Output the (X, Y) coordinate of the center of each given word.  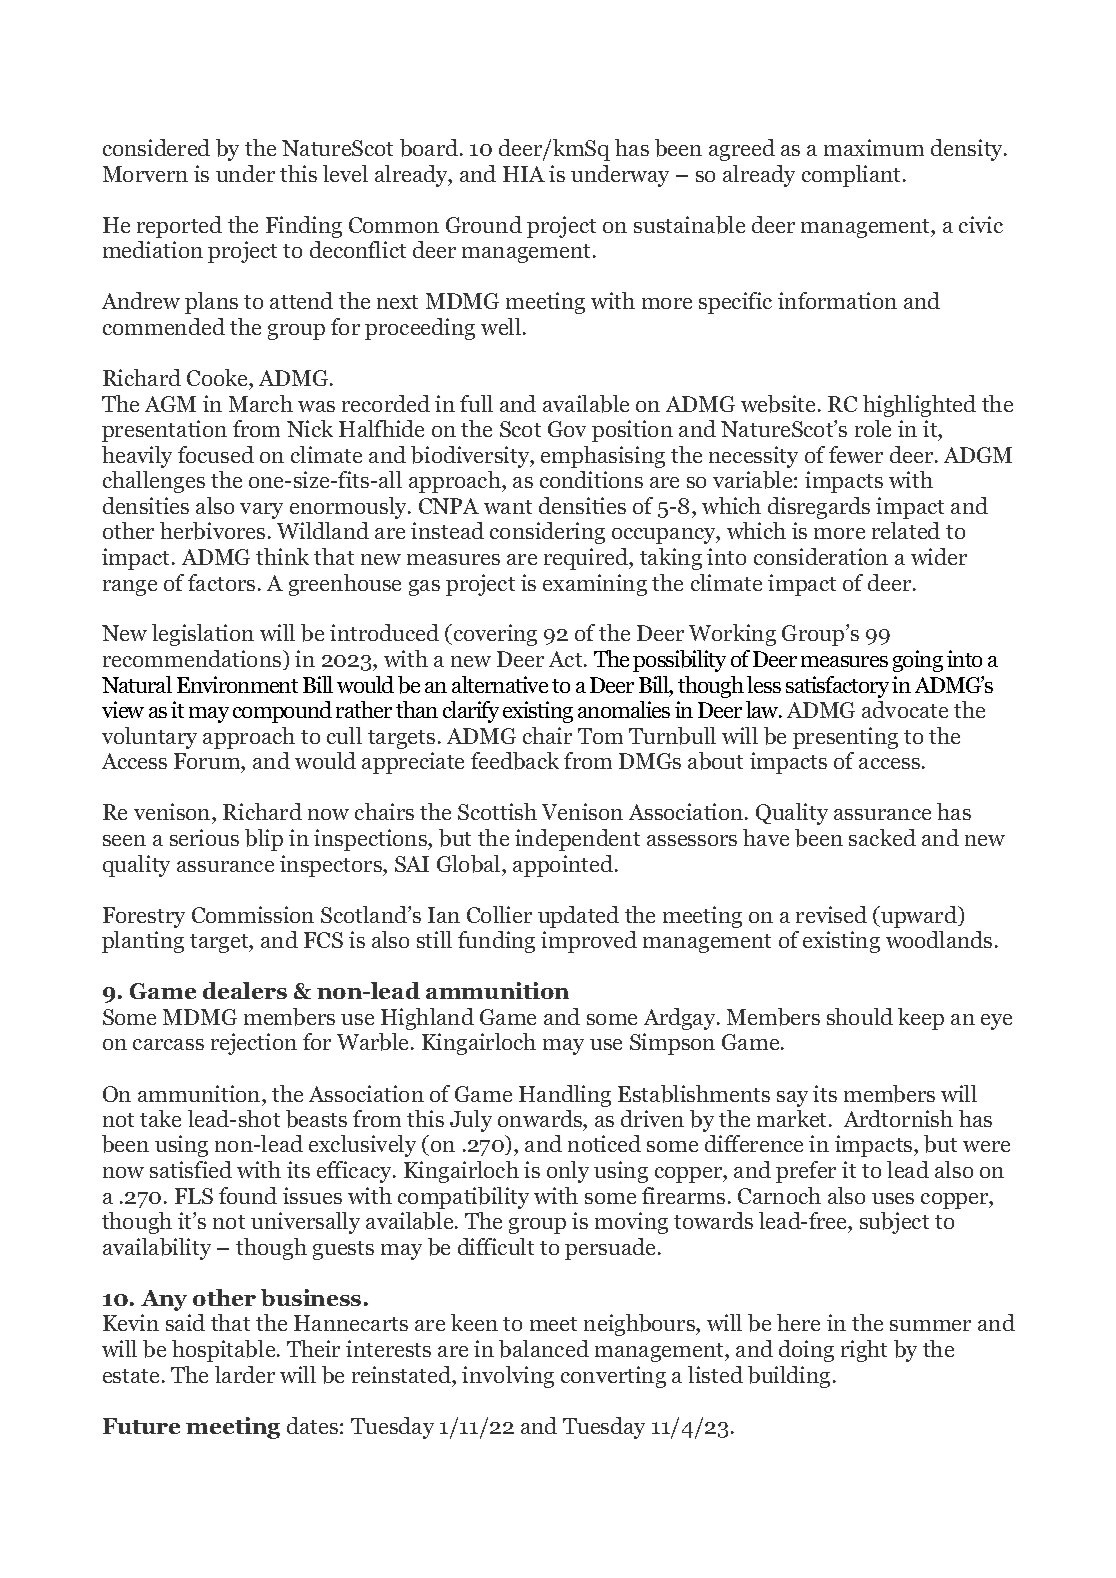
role (873, 428)
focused (216, 454)
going (918, 661)
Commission (253, 914)
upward (919, 917)
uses (893, 1198)
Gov (567, 429)
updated (578, 917)
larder (245, 1374)
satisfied (191, 1169)
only (568, 1172)
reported (179, 227)
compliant (853, 176)
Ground (484, 224)
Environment (237, 684)
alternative (500, 684)
